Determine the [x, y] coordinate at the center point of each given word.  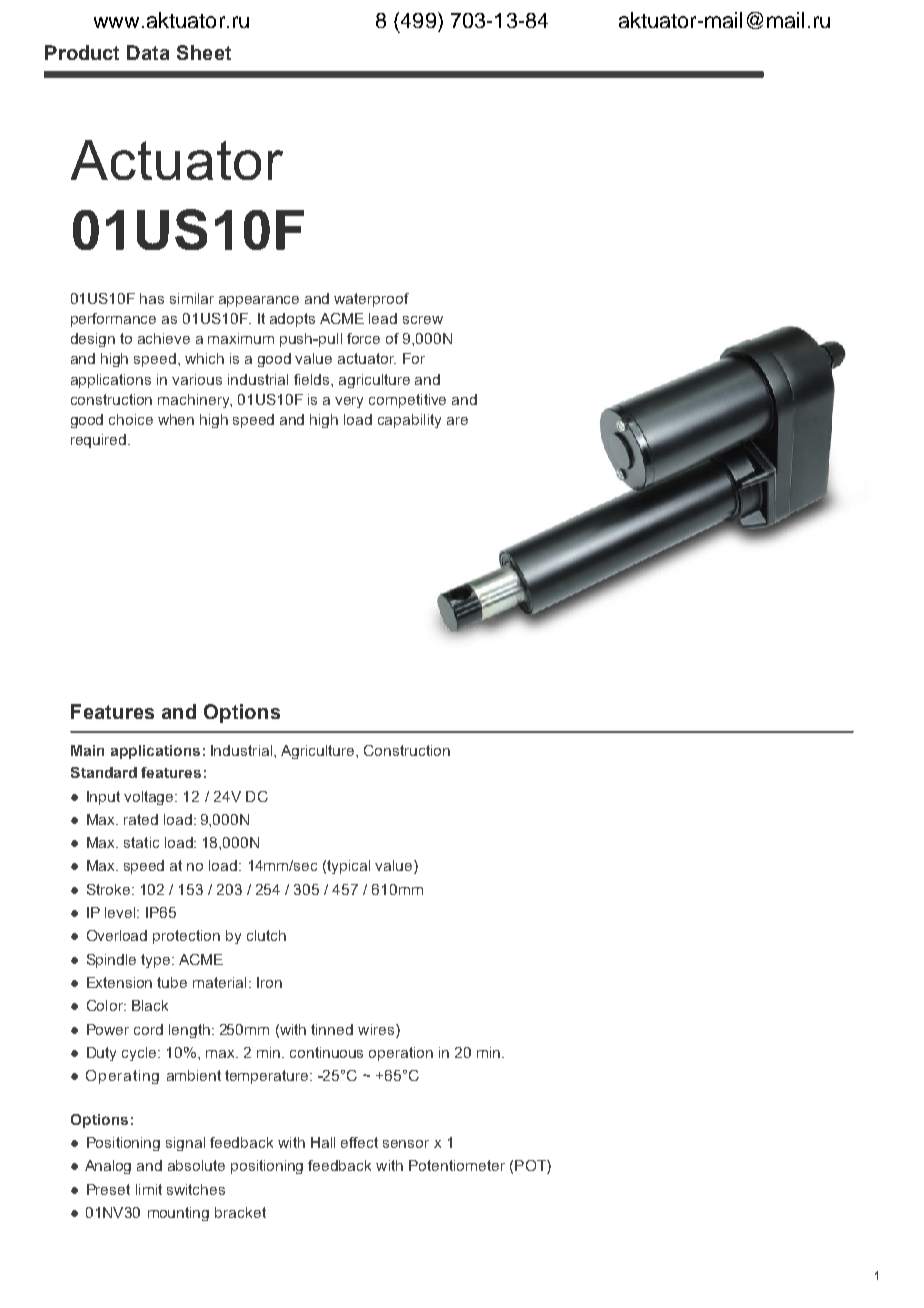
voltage [150, 798]
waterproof [371, 300]
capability [409, 421]
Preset [108, 1189]
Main [87, 750]
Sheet [204, 52]
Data [148, 52]
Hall [323, 1142]
